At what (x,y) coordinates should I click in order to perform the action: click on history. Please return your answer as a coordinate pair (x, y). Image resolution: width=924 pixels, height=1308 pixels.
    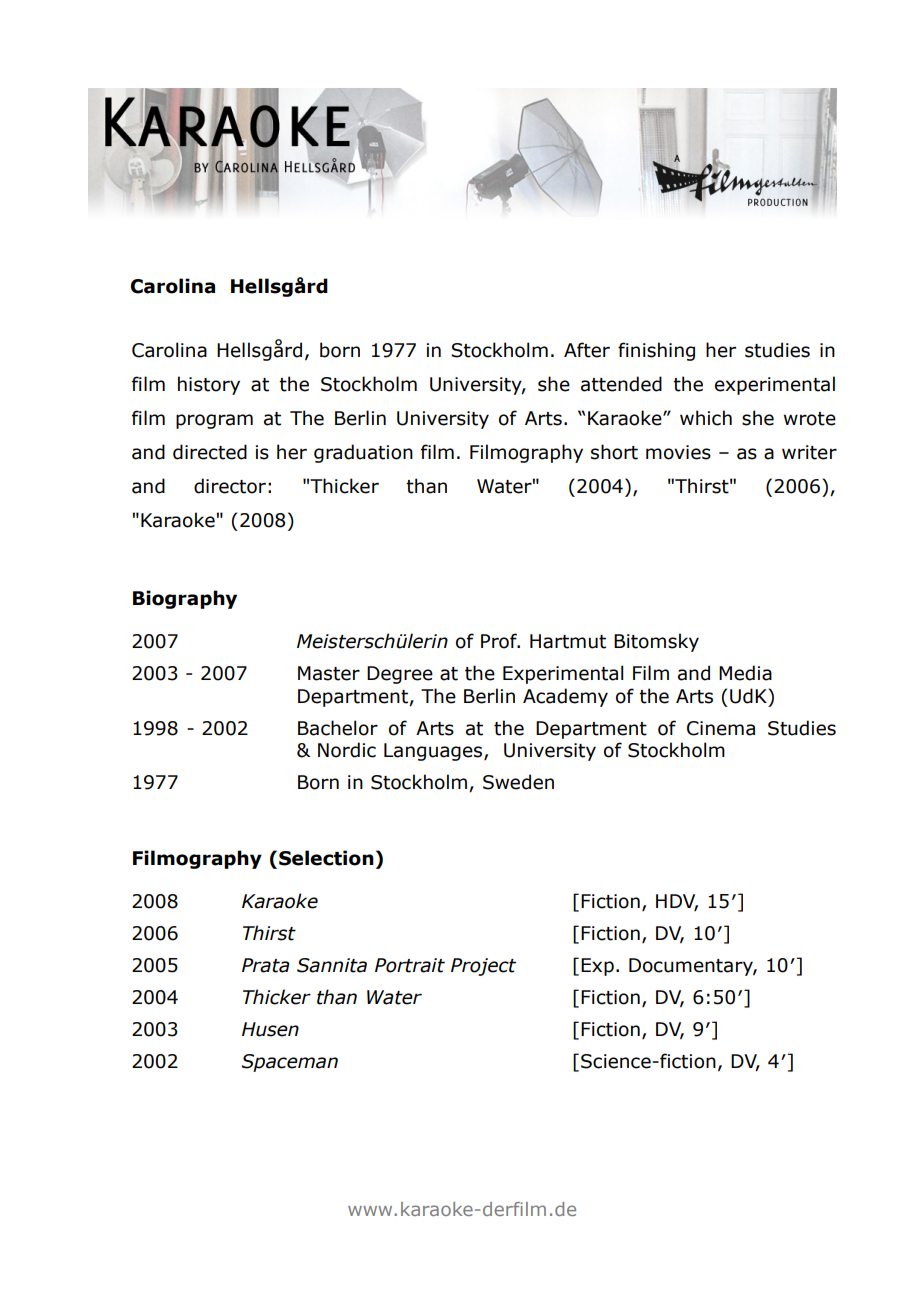
    Looking at the image, I should click on (209, 385).
